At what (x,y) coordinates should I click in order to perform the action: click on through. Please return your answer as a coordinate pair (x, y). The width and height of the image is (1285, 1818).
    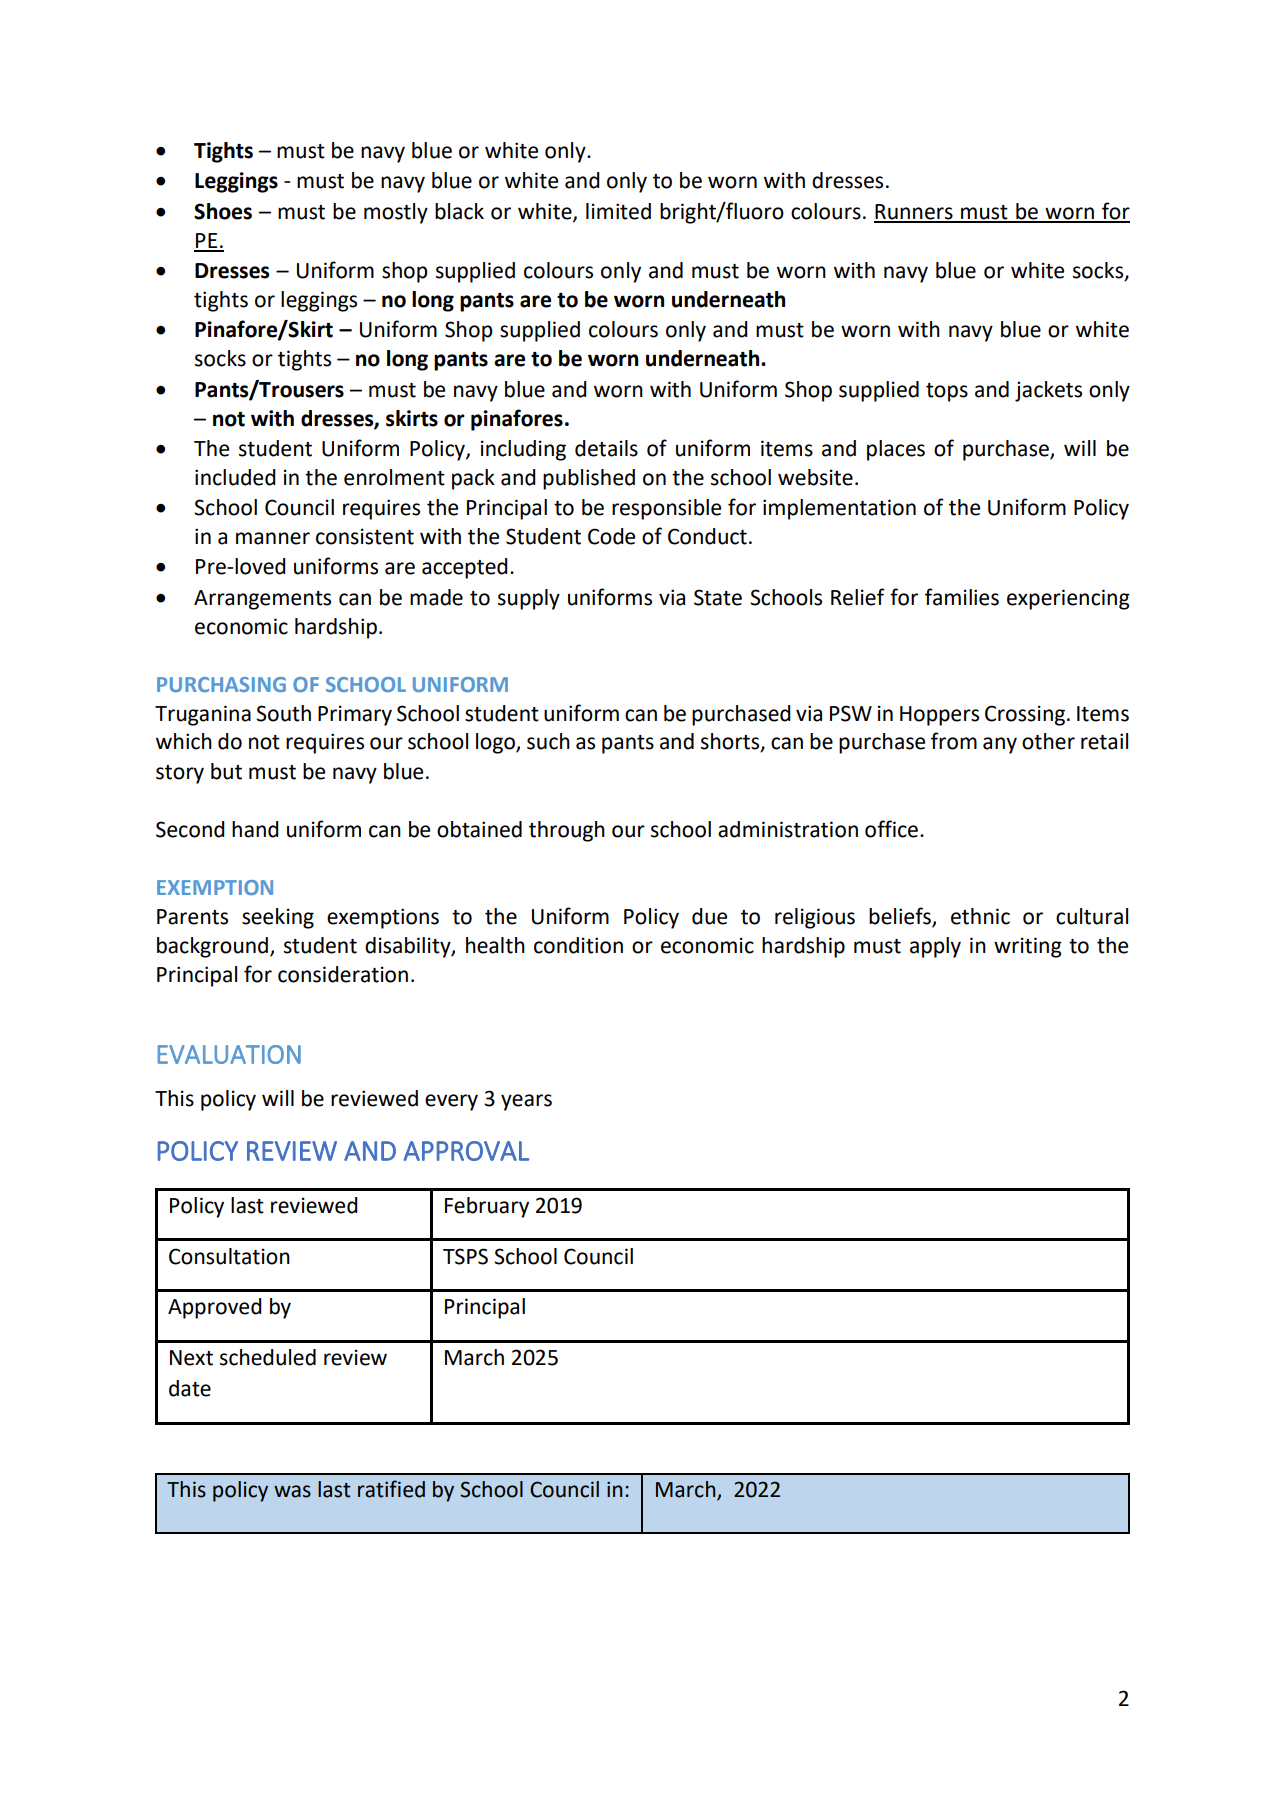
    Looking at the image, I should click on (567, 831).
